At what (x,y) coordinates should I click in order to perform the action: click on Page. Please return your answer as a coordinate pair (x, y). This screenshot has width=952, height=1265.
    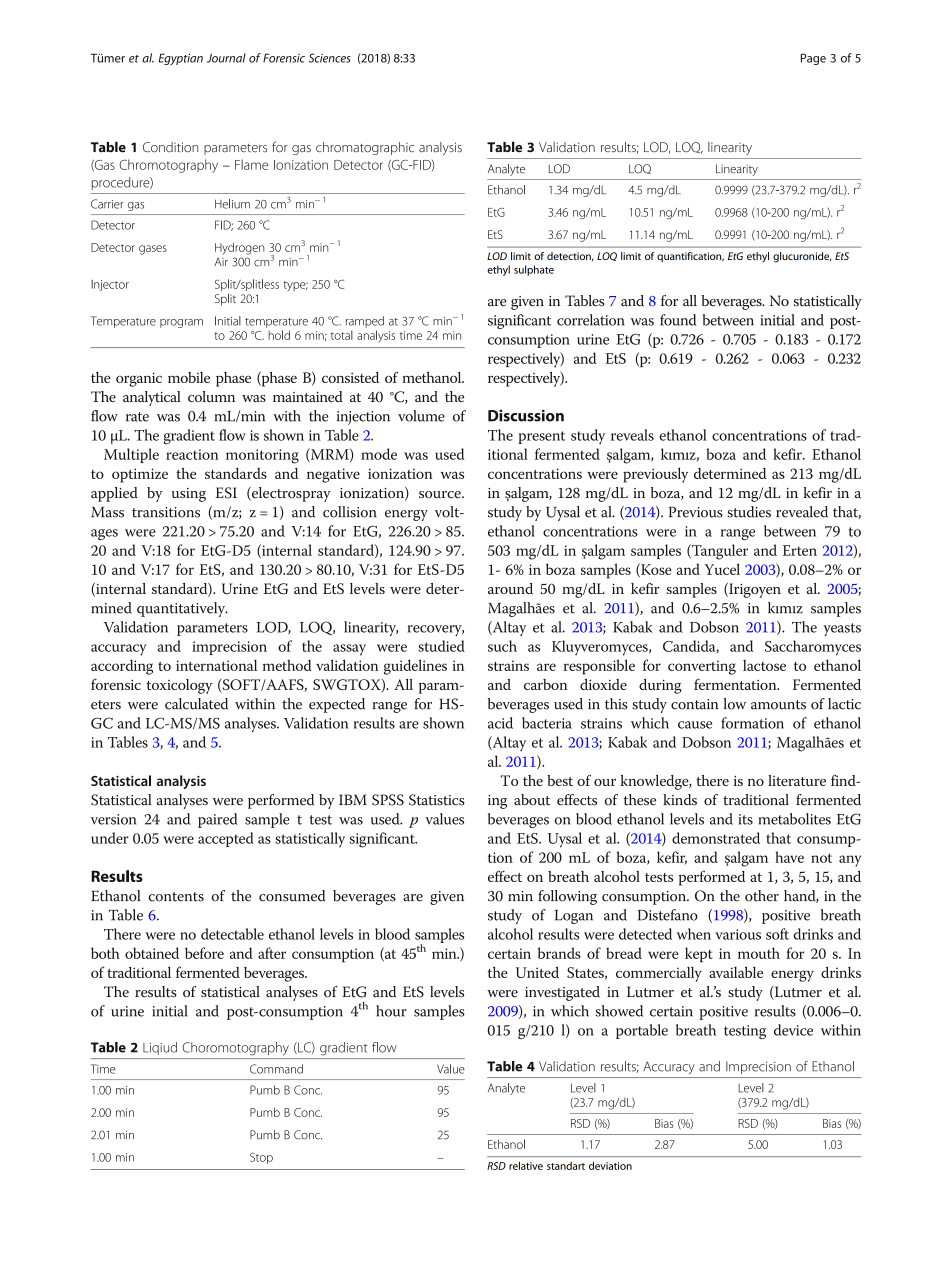
    Looking at the image, I should click on (813, 59).
